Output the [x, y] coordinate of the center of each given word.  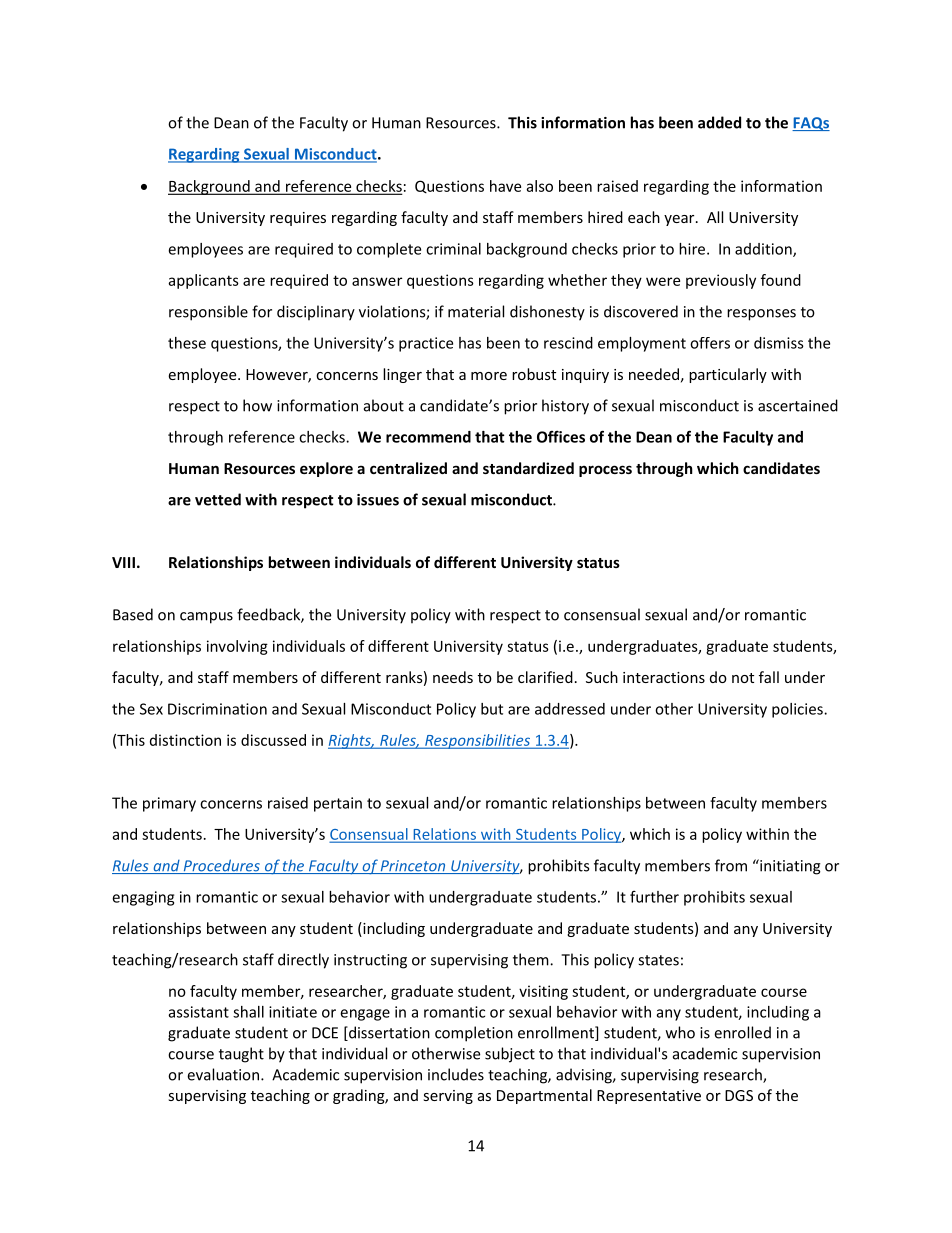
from [731, 865]
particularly [728, 375]
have [505, 186]
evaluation [223, 1074]
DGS [739, 1095]
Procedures [221, 866]
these [187, 343]
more [489, 376]
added [719, 122]
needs [453, 677]
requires [298, 219]
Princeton [413, 867]
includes [456, 1074]
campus [206, 618]
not [743, 678]
